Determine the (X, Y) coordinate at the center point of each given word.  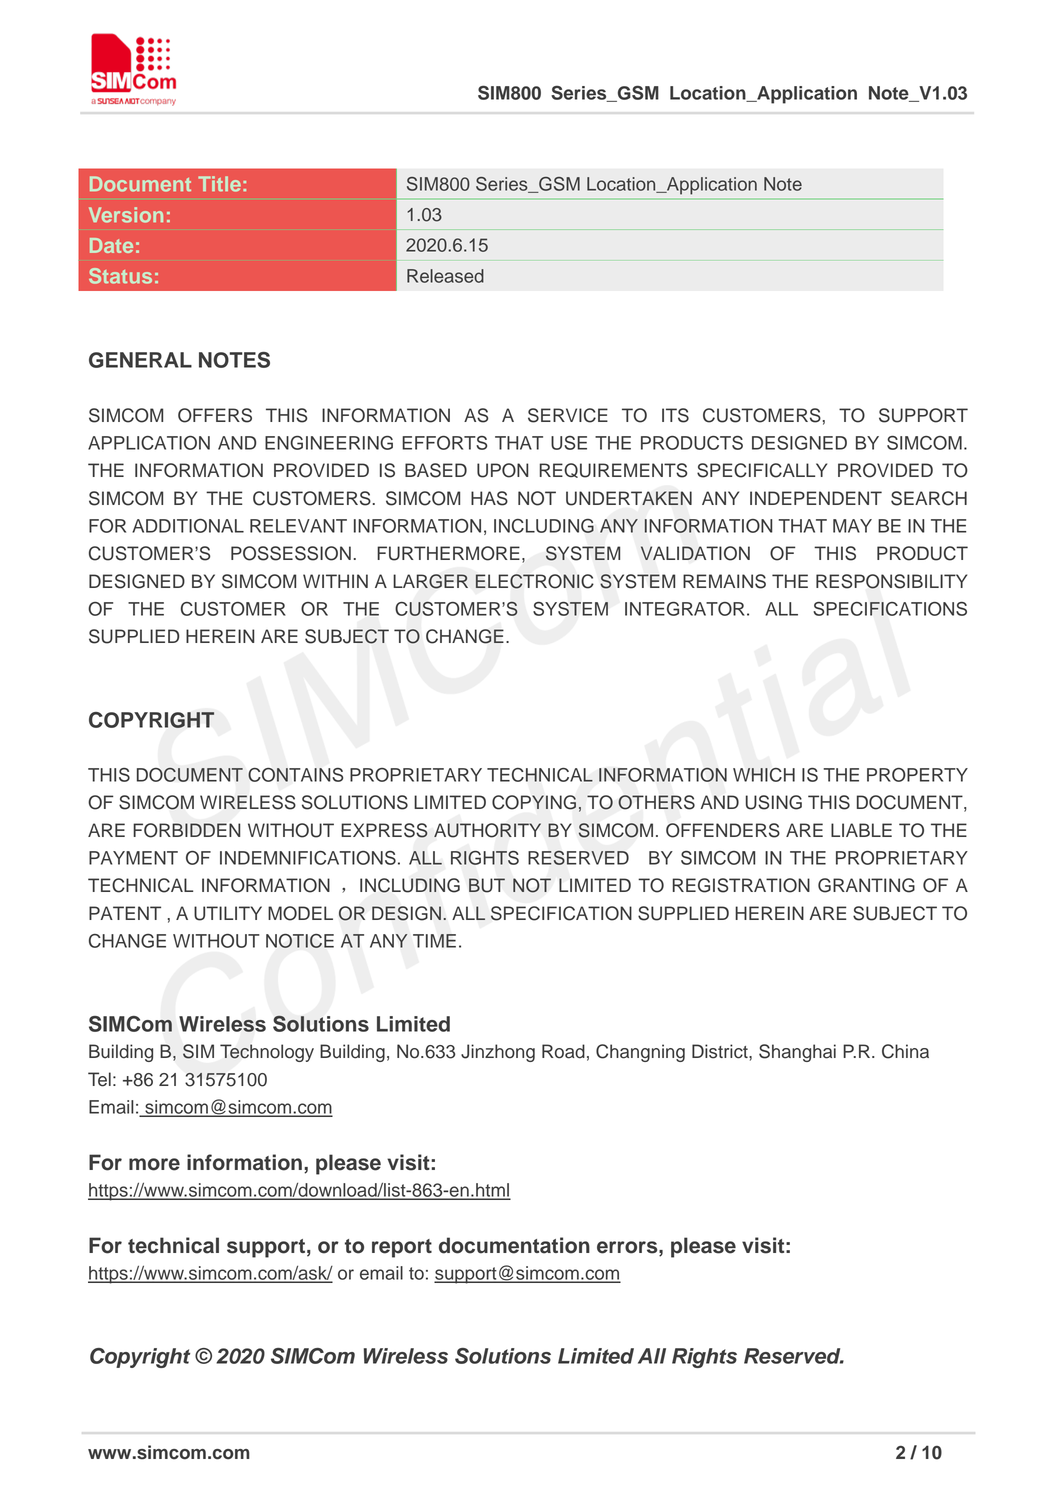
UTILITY (228, 913)
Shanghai (797, 1053)
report (402, 1248)
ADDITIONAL (188, 526)
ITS (675, 415)
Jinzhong (498, 1053)
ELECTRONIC (535, 581)
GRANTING (866, 885)
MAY (852, 526)
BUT (487, 885)
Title (219, 184)
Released (445, 276)
